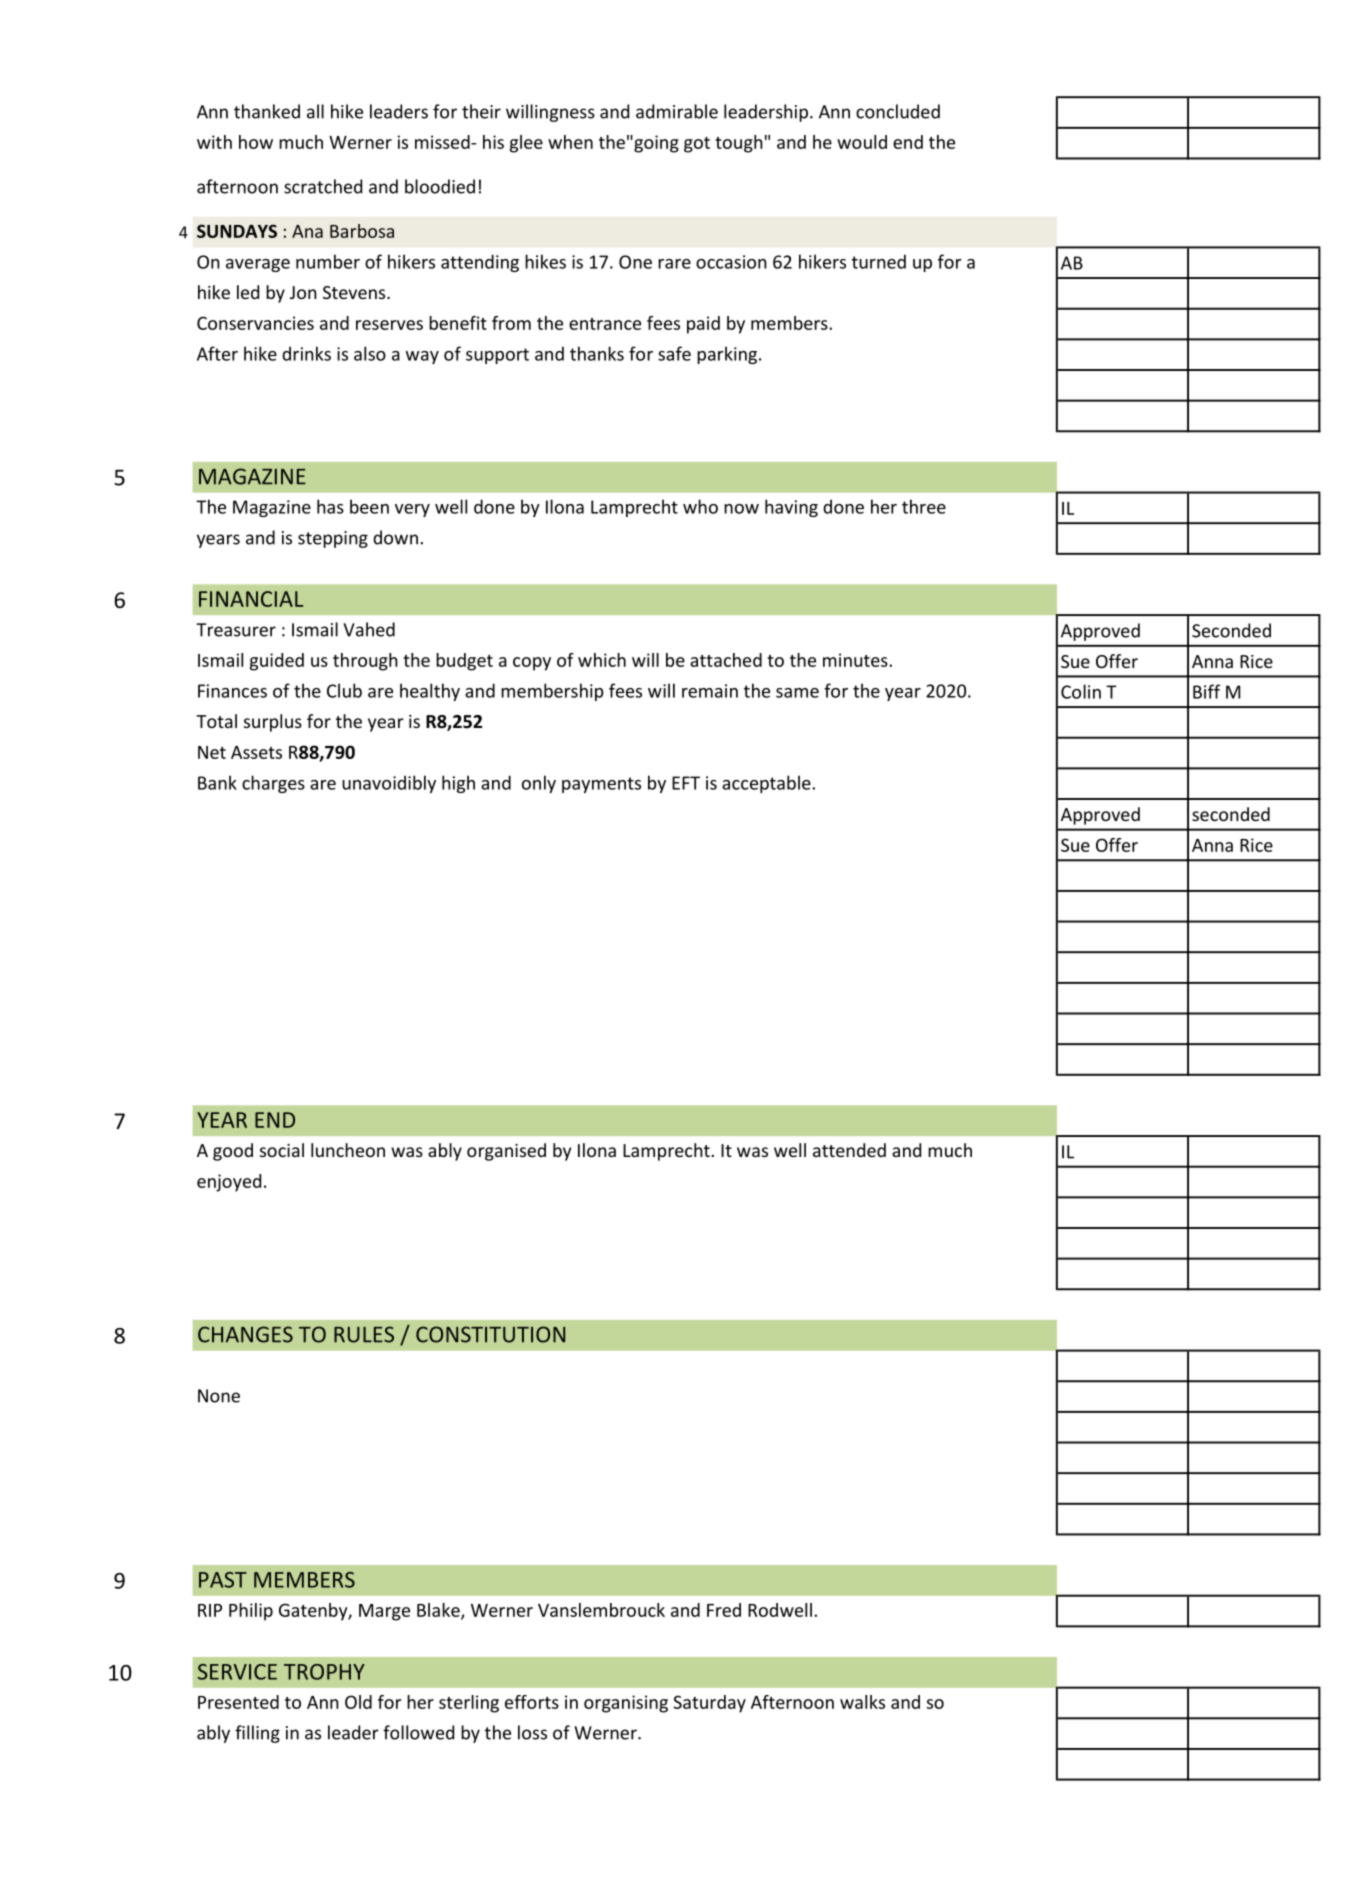  What do you see at coordinates (862, 1702) in the screenshot?
I see `walks` at bounding box center [862, 1702].
